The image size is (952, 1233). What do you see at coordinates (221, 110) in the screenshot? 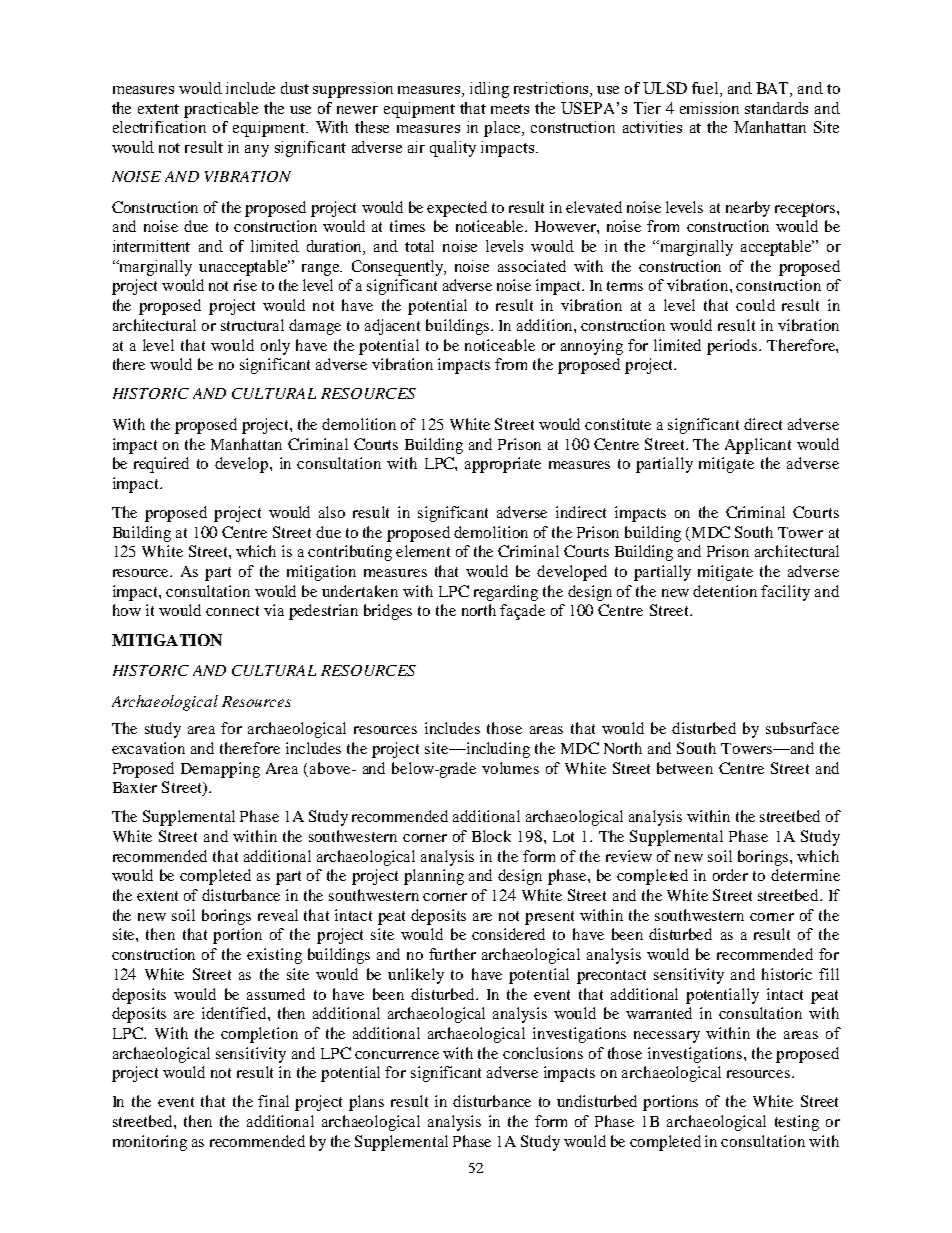
I see `practicable` at bounding box center [221, 110].
